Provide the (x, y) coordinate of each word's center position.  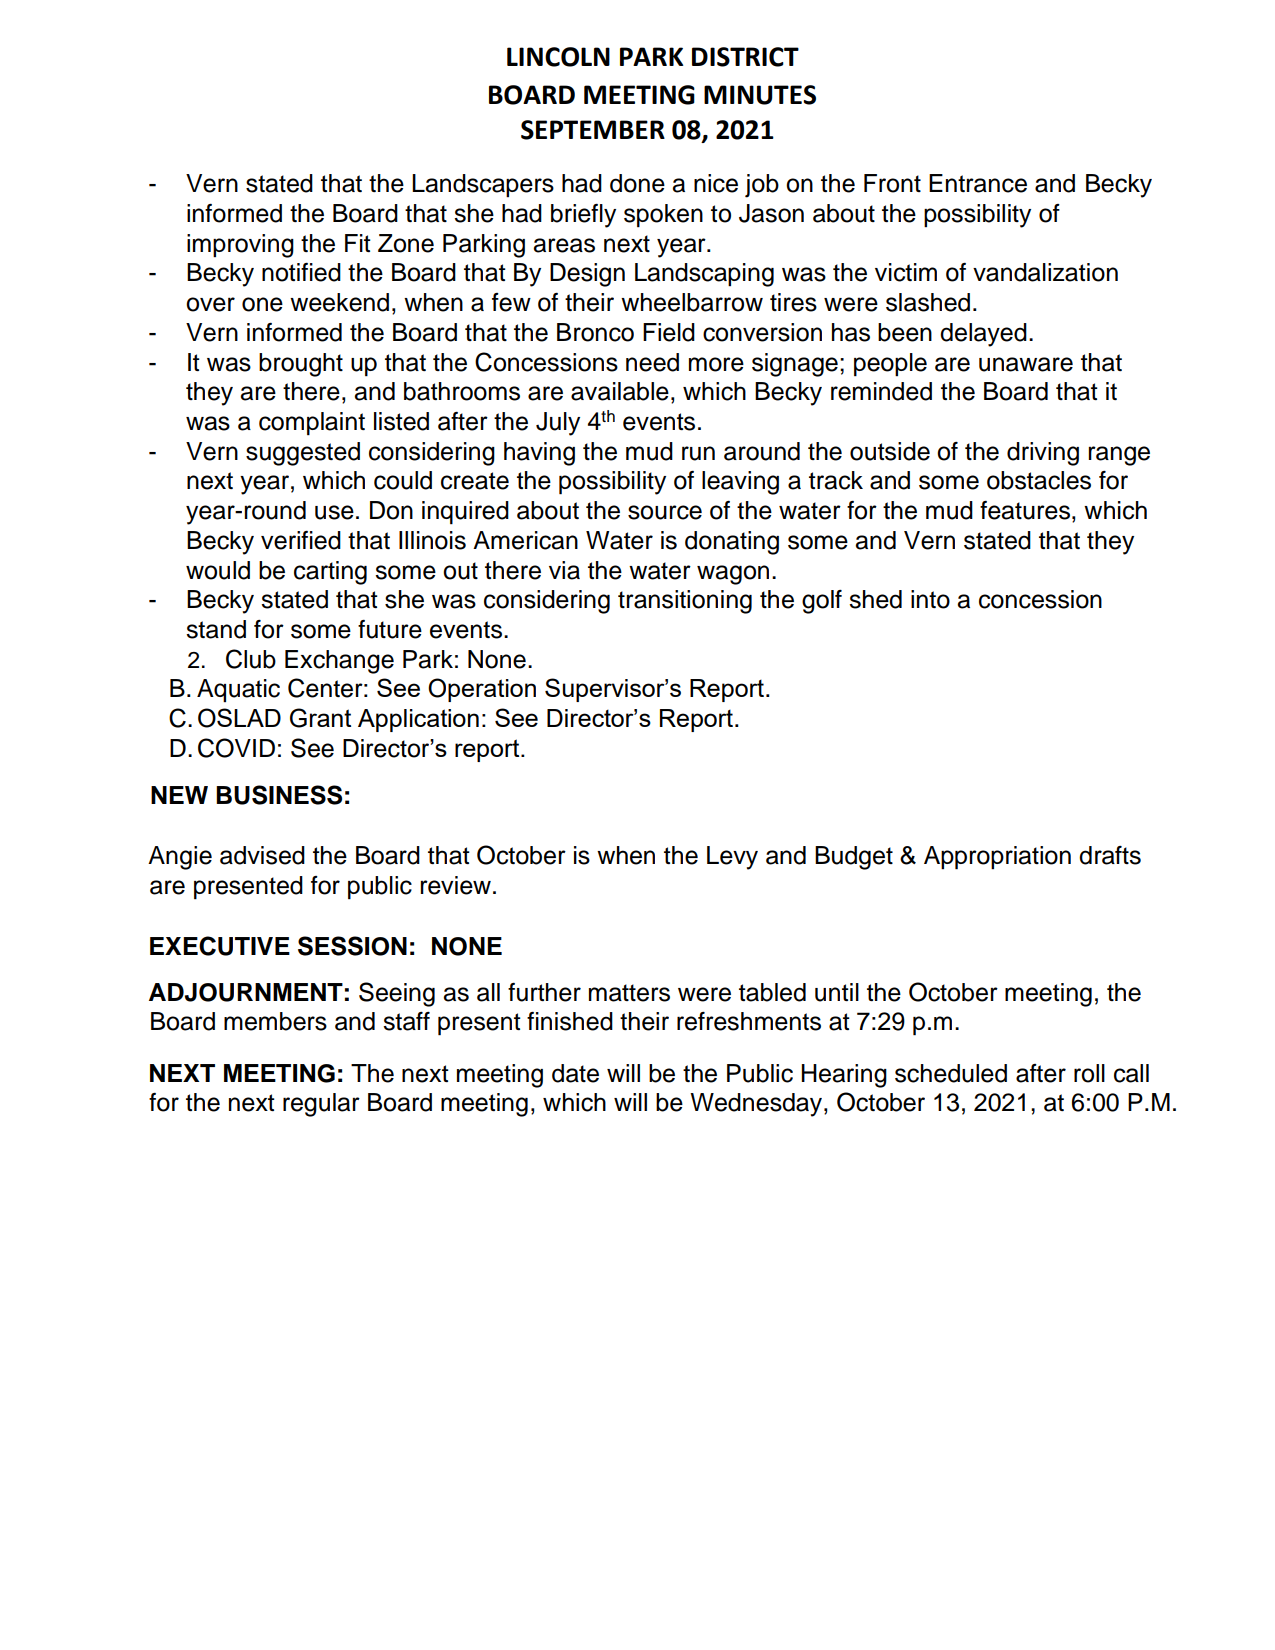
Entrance (978, 183)
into (930, 599)
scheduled (951, 1073)
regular (321, 1105)
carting (330, 573)
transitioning (685, 602)
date (575, 1073)
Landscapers (483, 185)
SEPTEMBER (593, 130)
